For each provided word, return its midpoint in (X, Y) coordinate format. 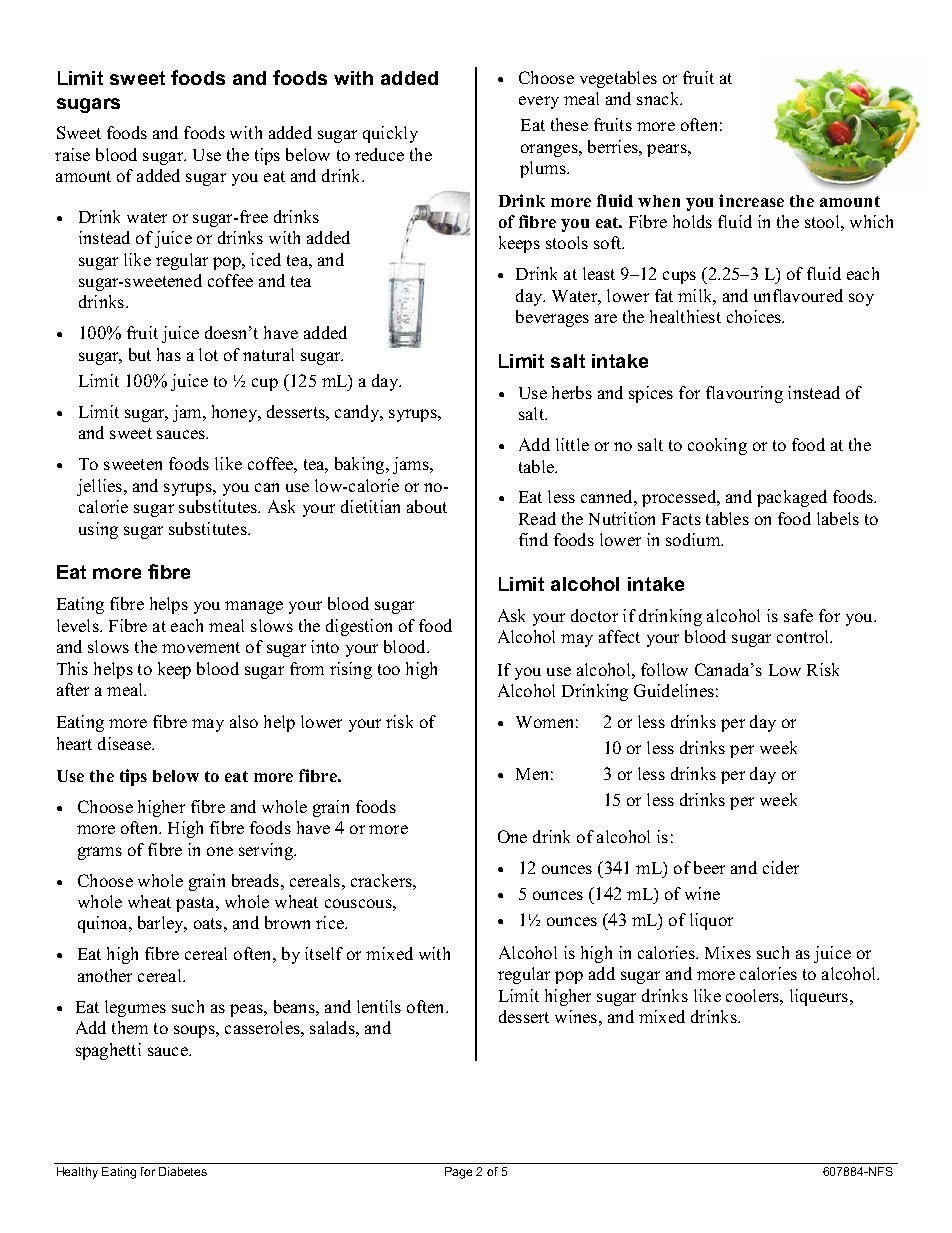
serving (267, 851)
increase (751, 200)
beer (709, 867)
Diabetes (183, 1171)
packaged (792, 498)
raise (72, 154)
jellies (101, 487)
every (539, 102)
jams (412, 465)
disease (126, 743)
